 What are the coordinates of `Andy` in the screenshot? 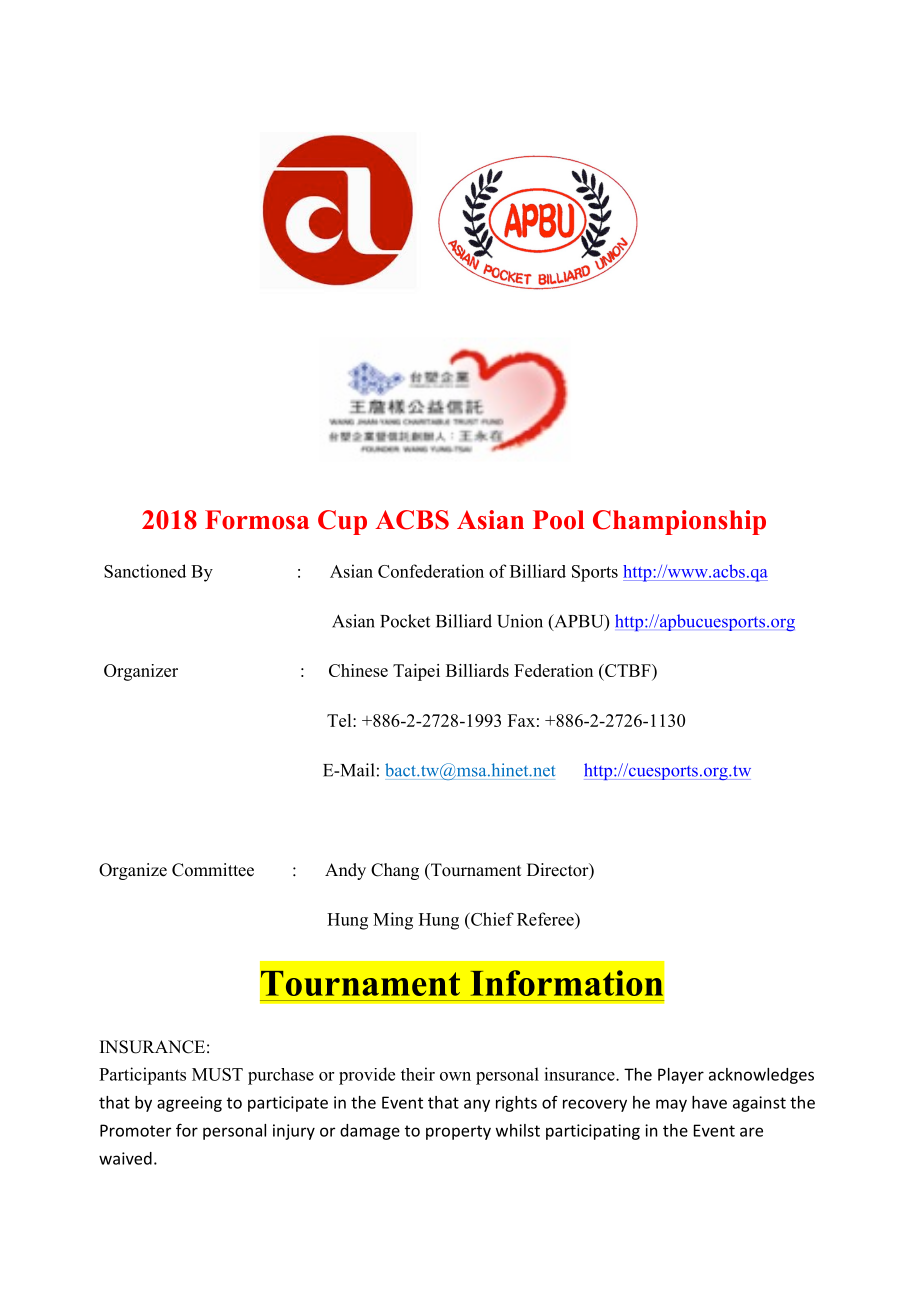 It's located at (345, 871).
